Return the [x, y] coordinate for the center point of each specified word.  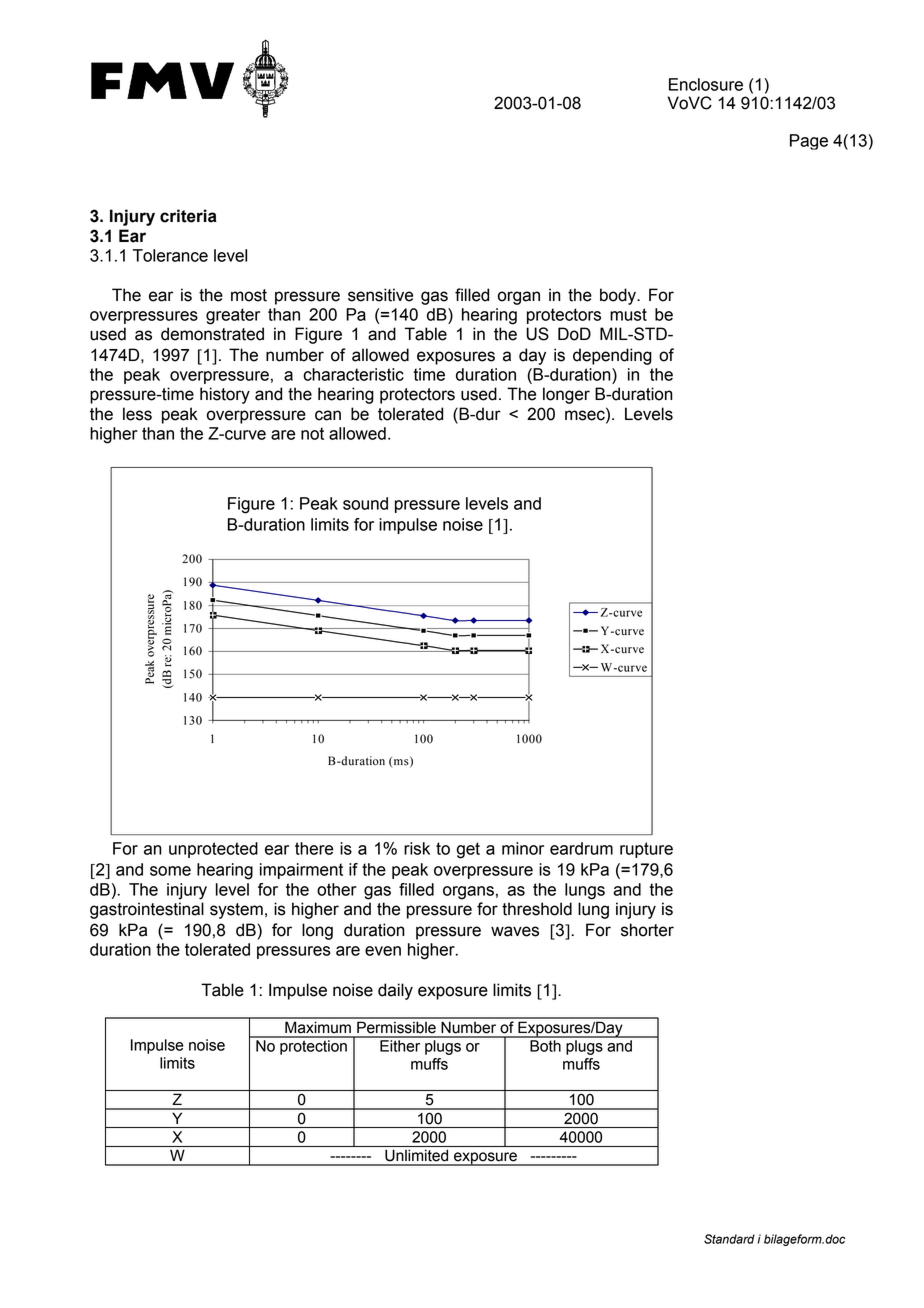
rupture [646, 850]
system [236, 911]
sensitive [380, 295]
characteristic [353, 374]
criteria [188, 216]
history [225, 395]
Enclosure [706, 84]
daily [395, 991]
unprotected [213, 850]
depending [612, 356]
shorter [647, 930]
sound [365, 503]
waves [515, 931]
